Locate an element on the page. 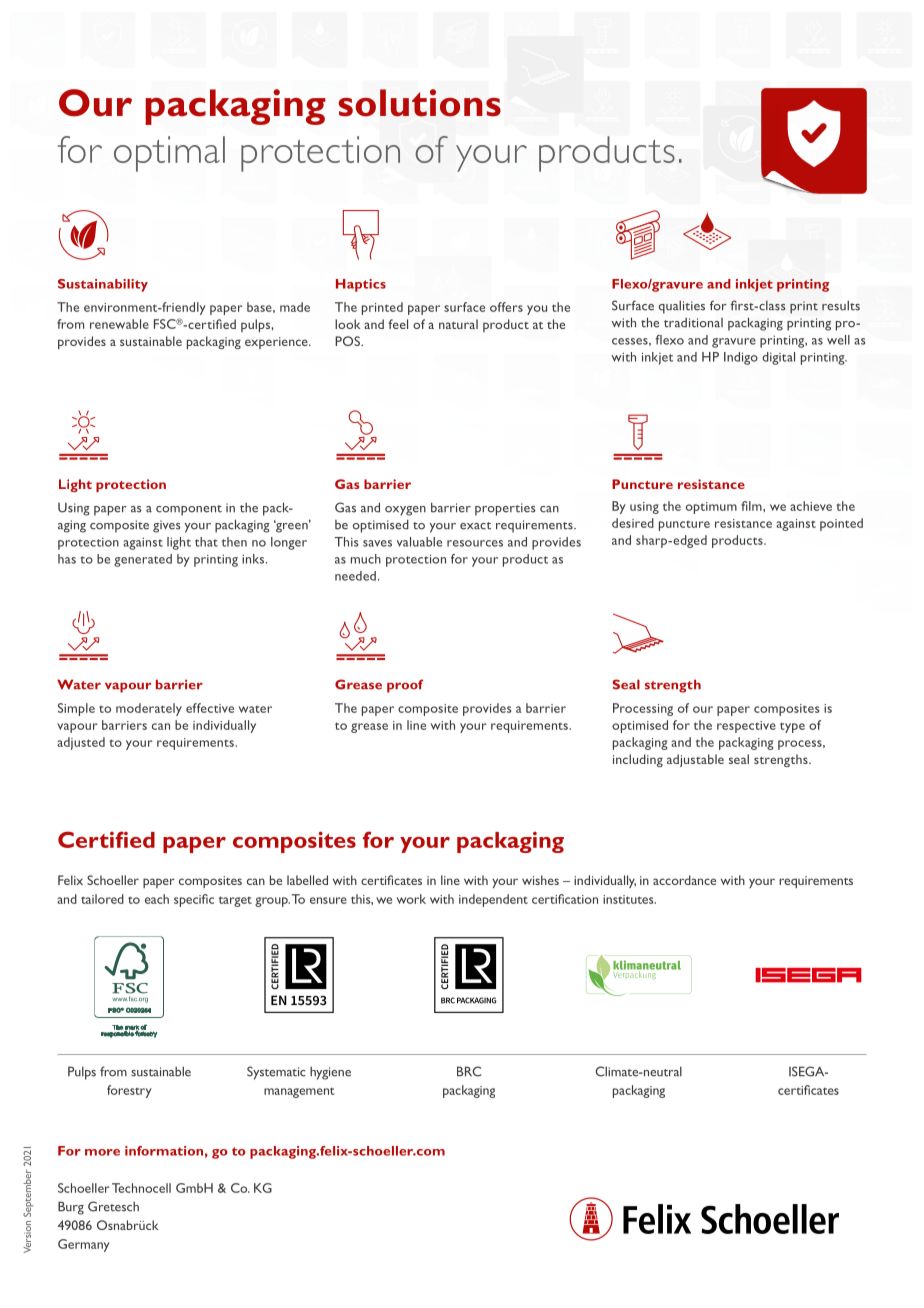  optimal is located at coordinates (169, 154).
